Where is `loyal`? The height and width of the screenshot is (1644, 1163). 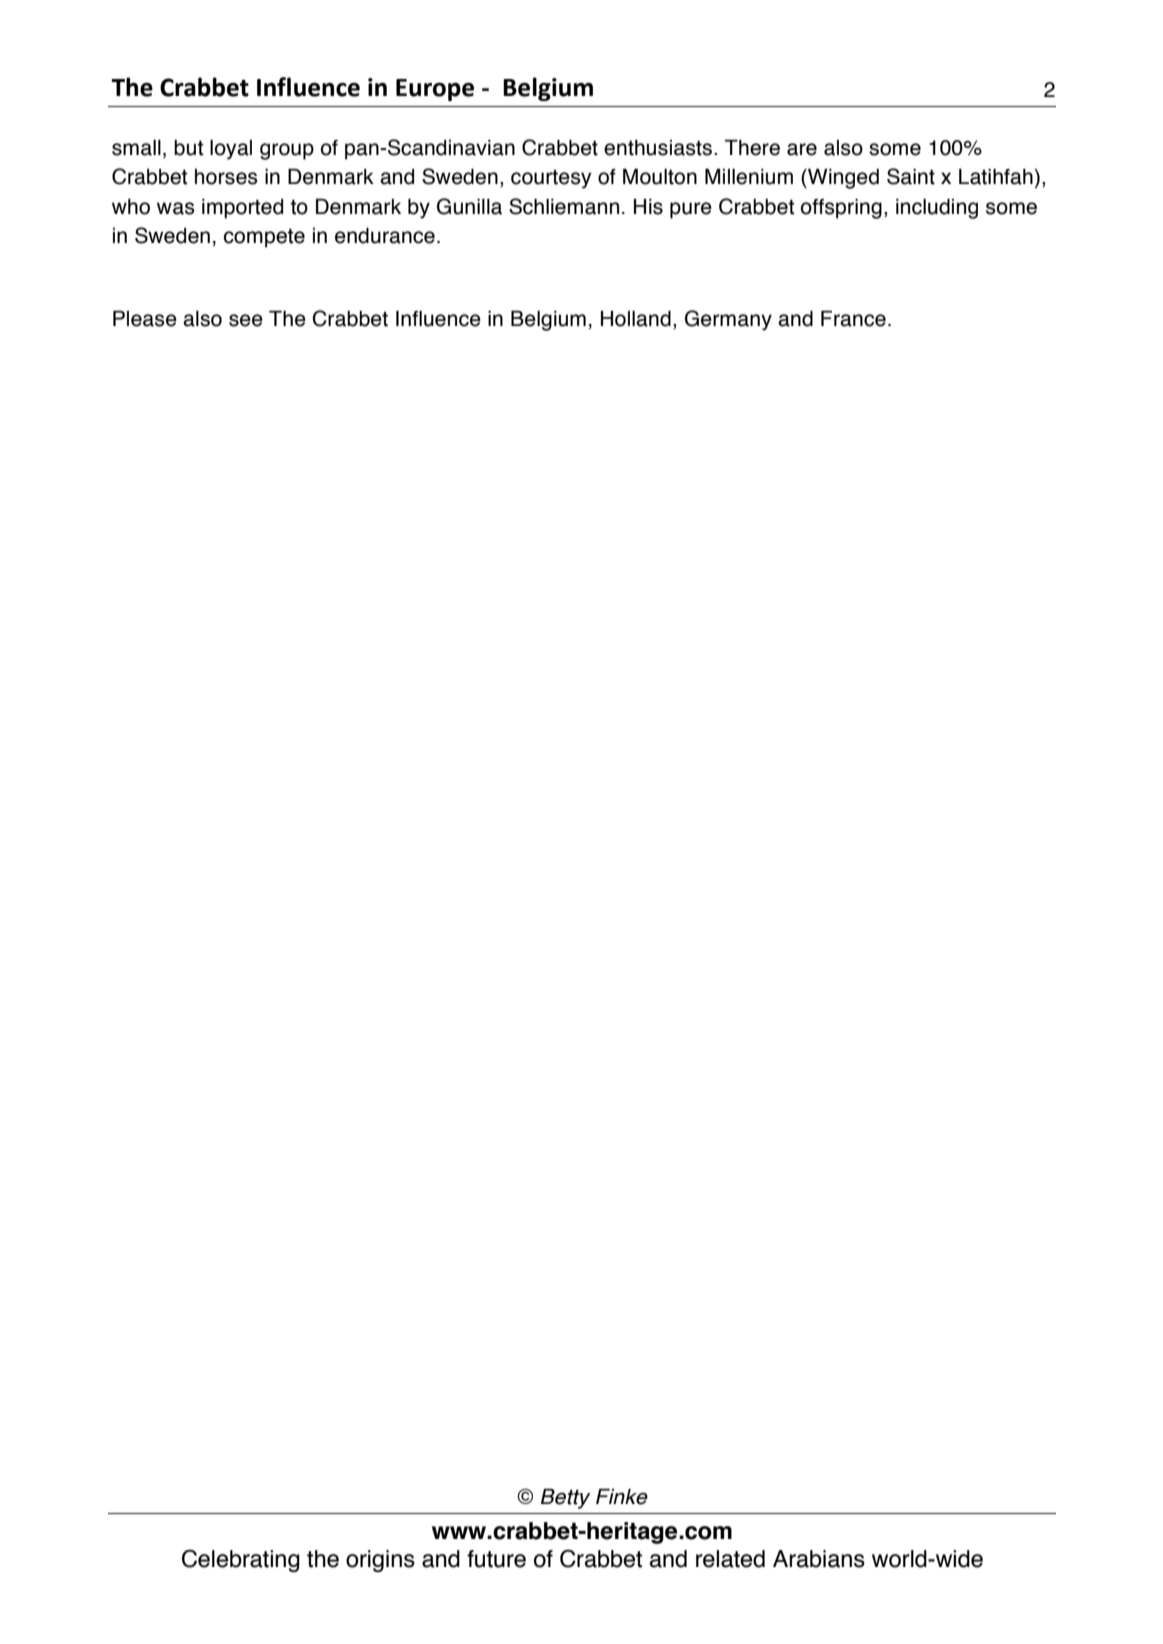 loyal is located at coordinates (231, 150).
